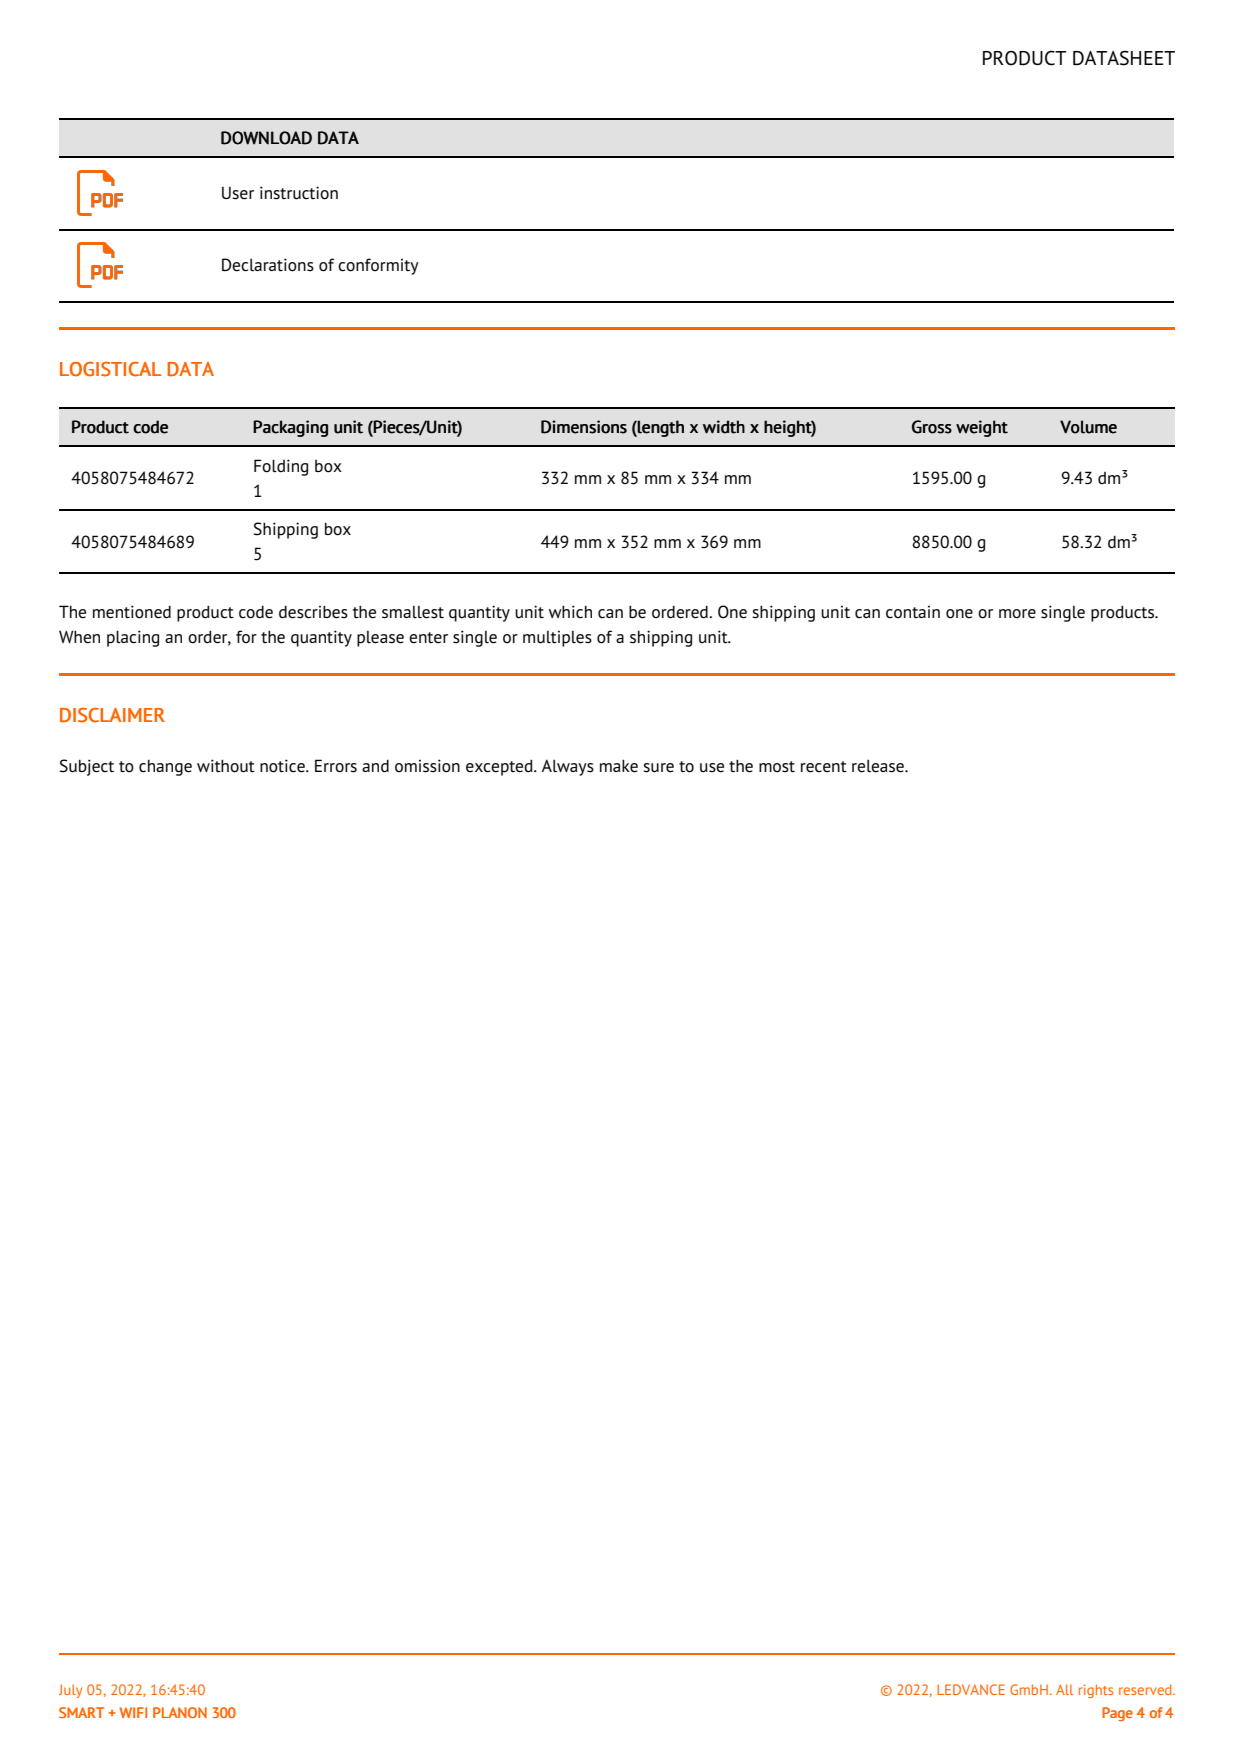 The image size is (1234, 1747). Describe the element at coordinates (165, 767) in the document. I see `change` at that location.
